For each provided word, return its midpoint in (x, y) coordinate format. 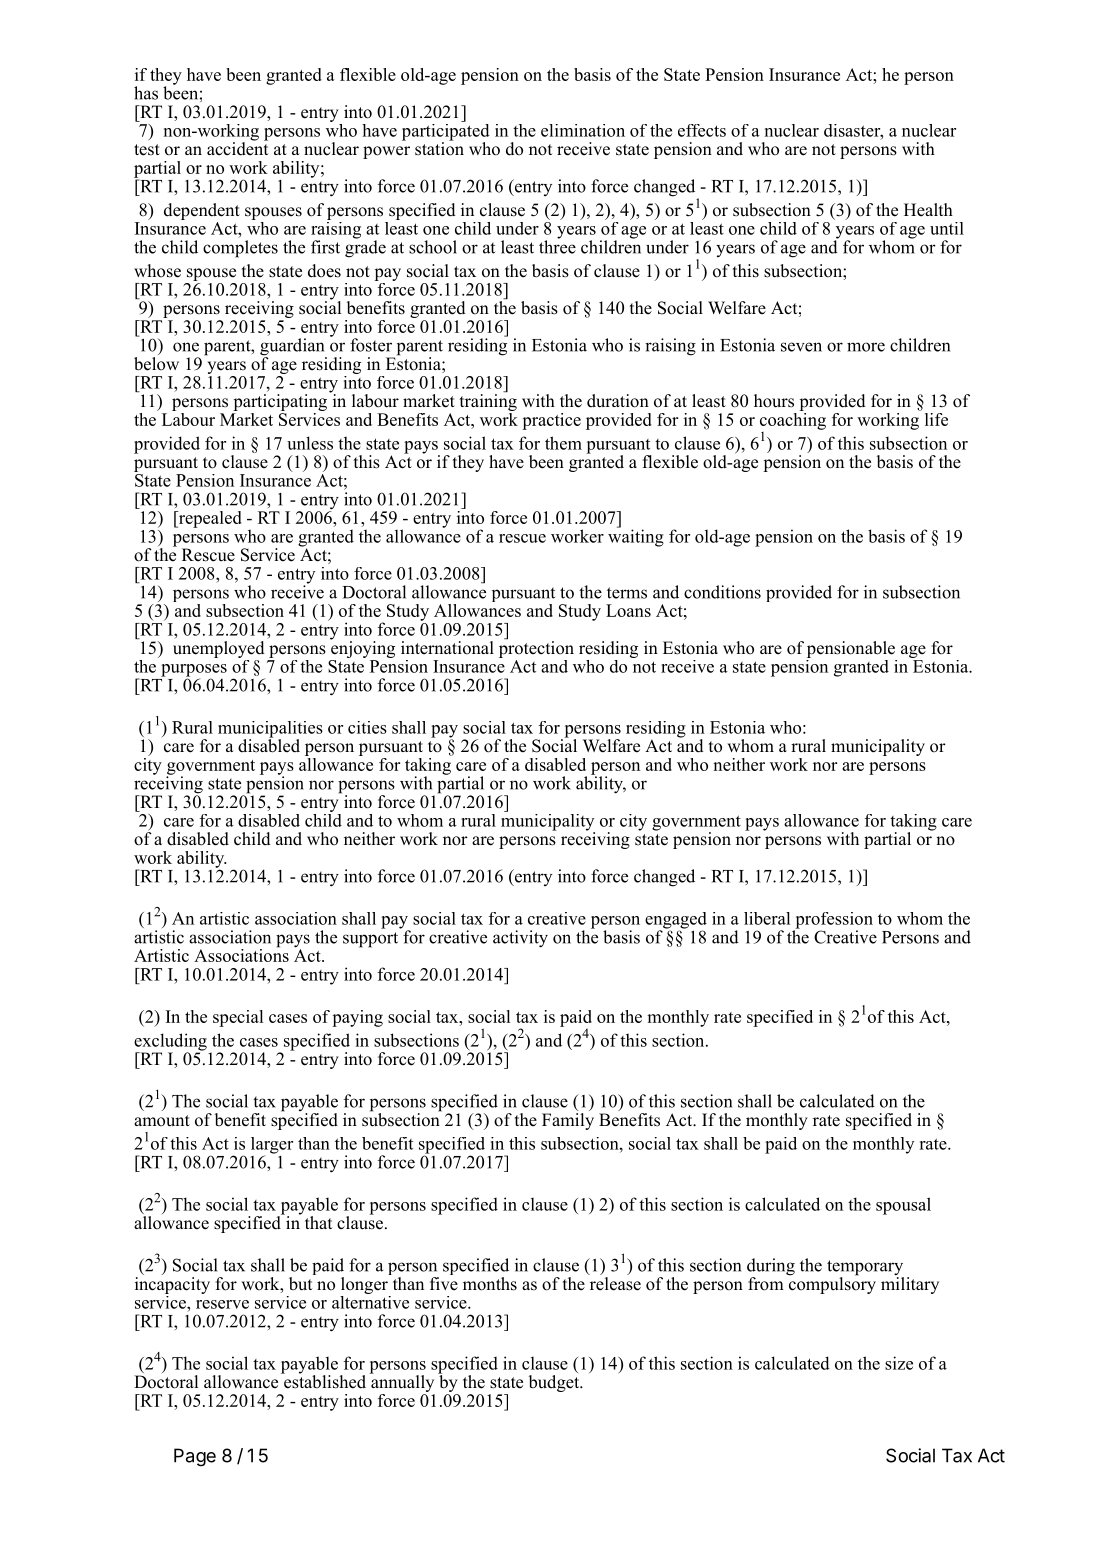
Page (195, 1457)
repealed (209, 519)
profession (833, 921)
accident (237, 148)
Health (928, 210)
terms (627, 593)
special (238, 1018)
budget (555, 1383)
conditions (722, 592)
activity (520, 939)
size (899, 1363)
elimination (583, 130)
